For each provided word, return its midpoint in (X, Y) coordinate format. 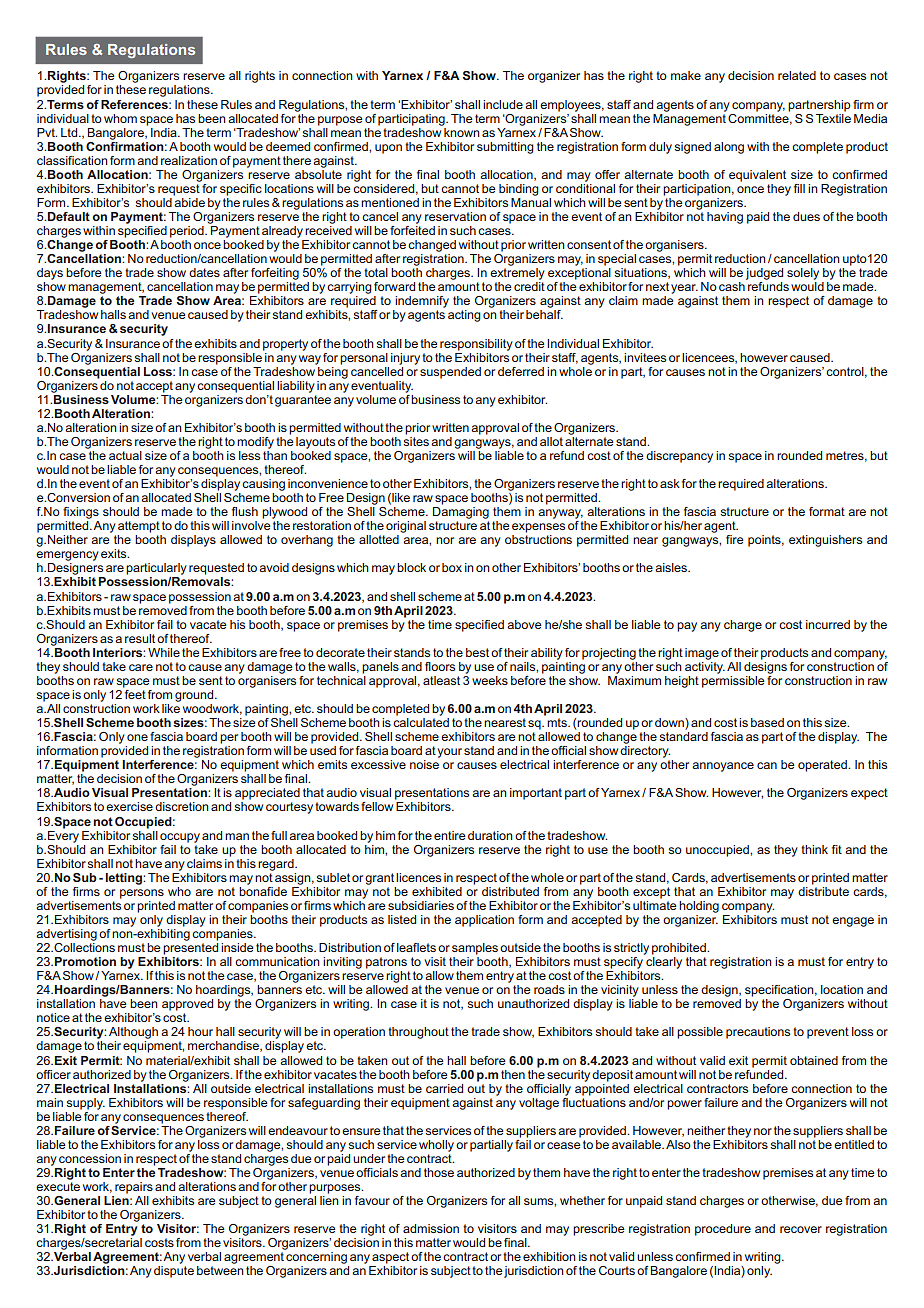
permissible (733, 680)
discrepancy (679, 457)
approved (187, 1005)
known (462, 132)
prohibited (680, 949)
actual (125, 455)
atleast (441, 680)
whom (120, 118)
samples (475, 949)
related (797, 75)
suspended (450, 373)
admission (431, 1228)
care (141, 667)
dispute (174, 1272)
